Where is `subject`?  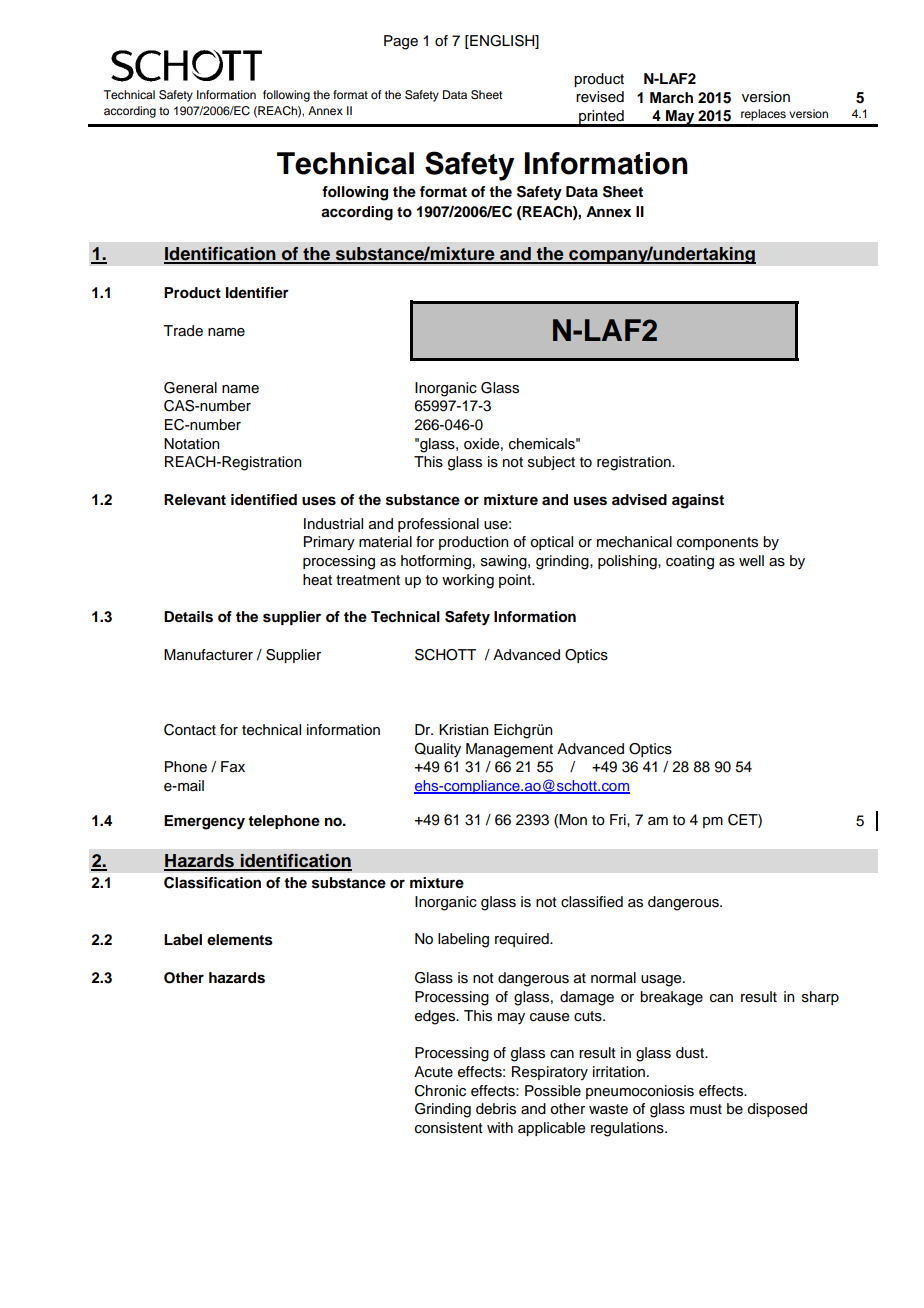 subject is located at coordinates (551, 463).
